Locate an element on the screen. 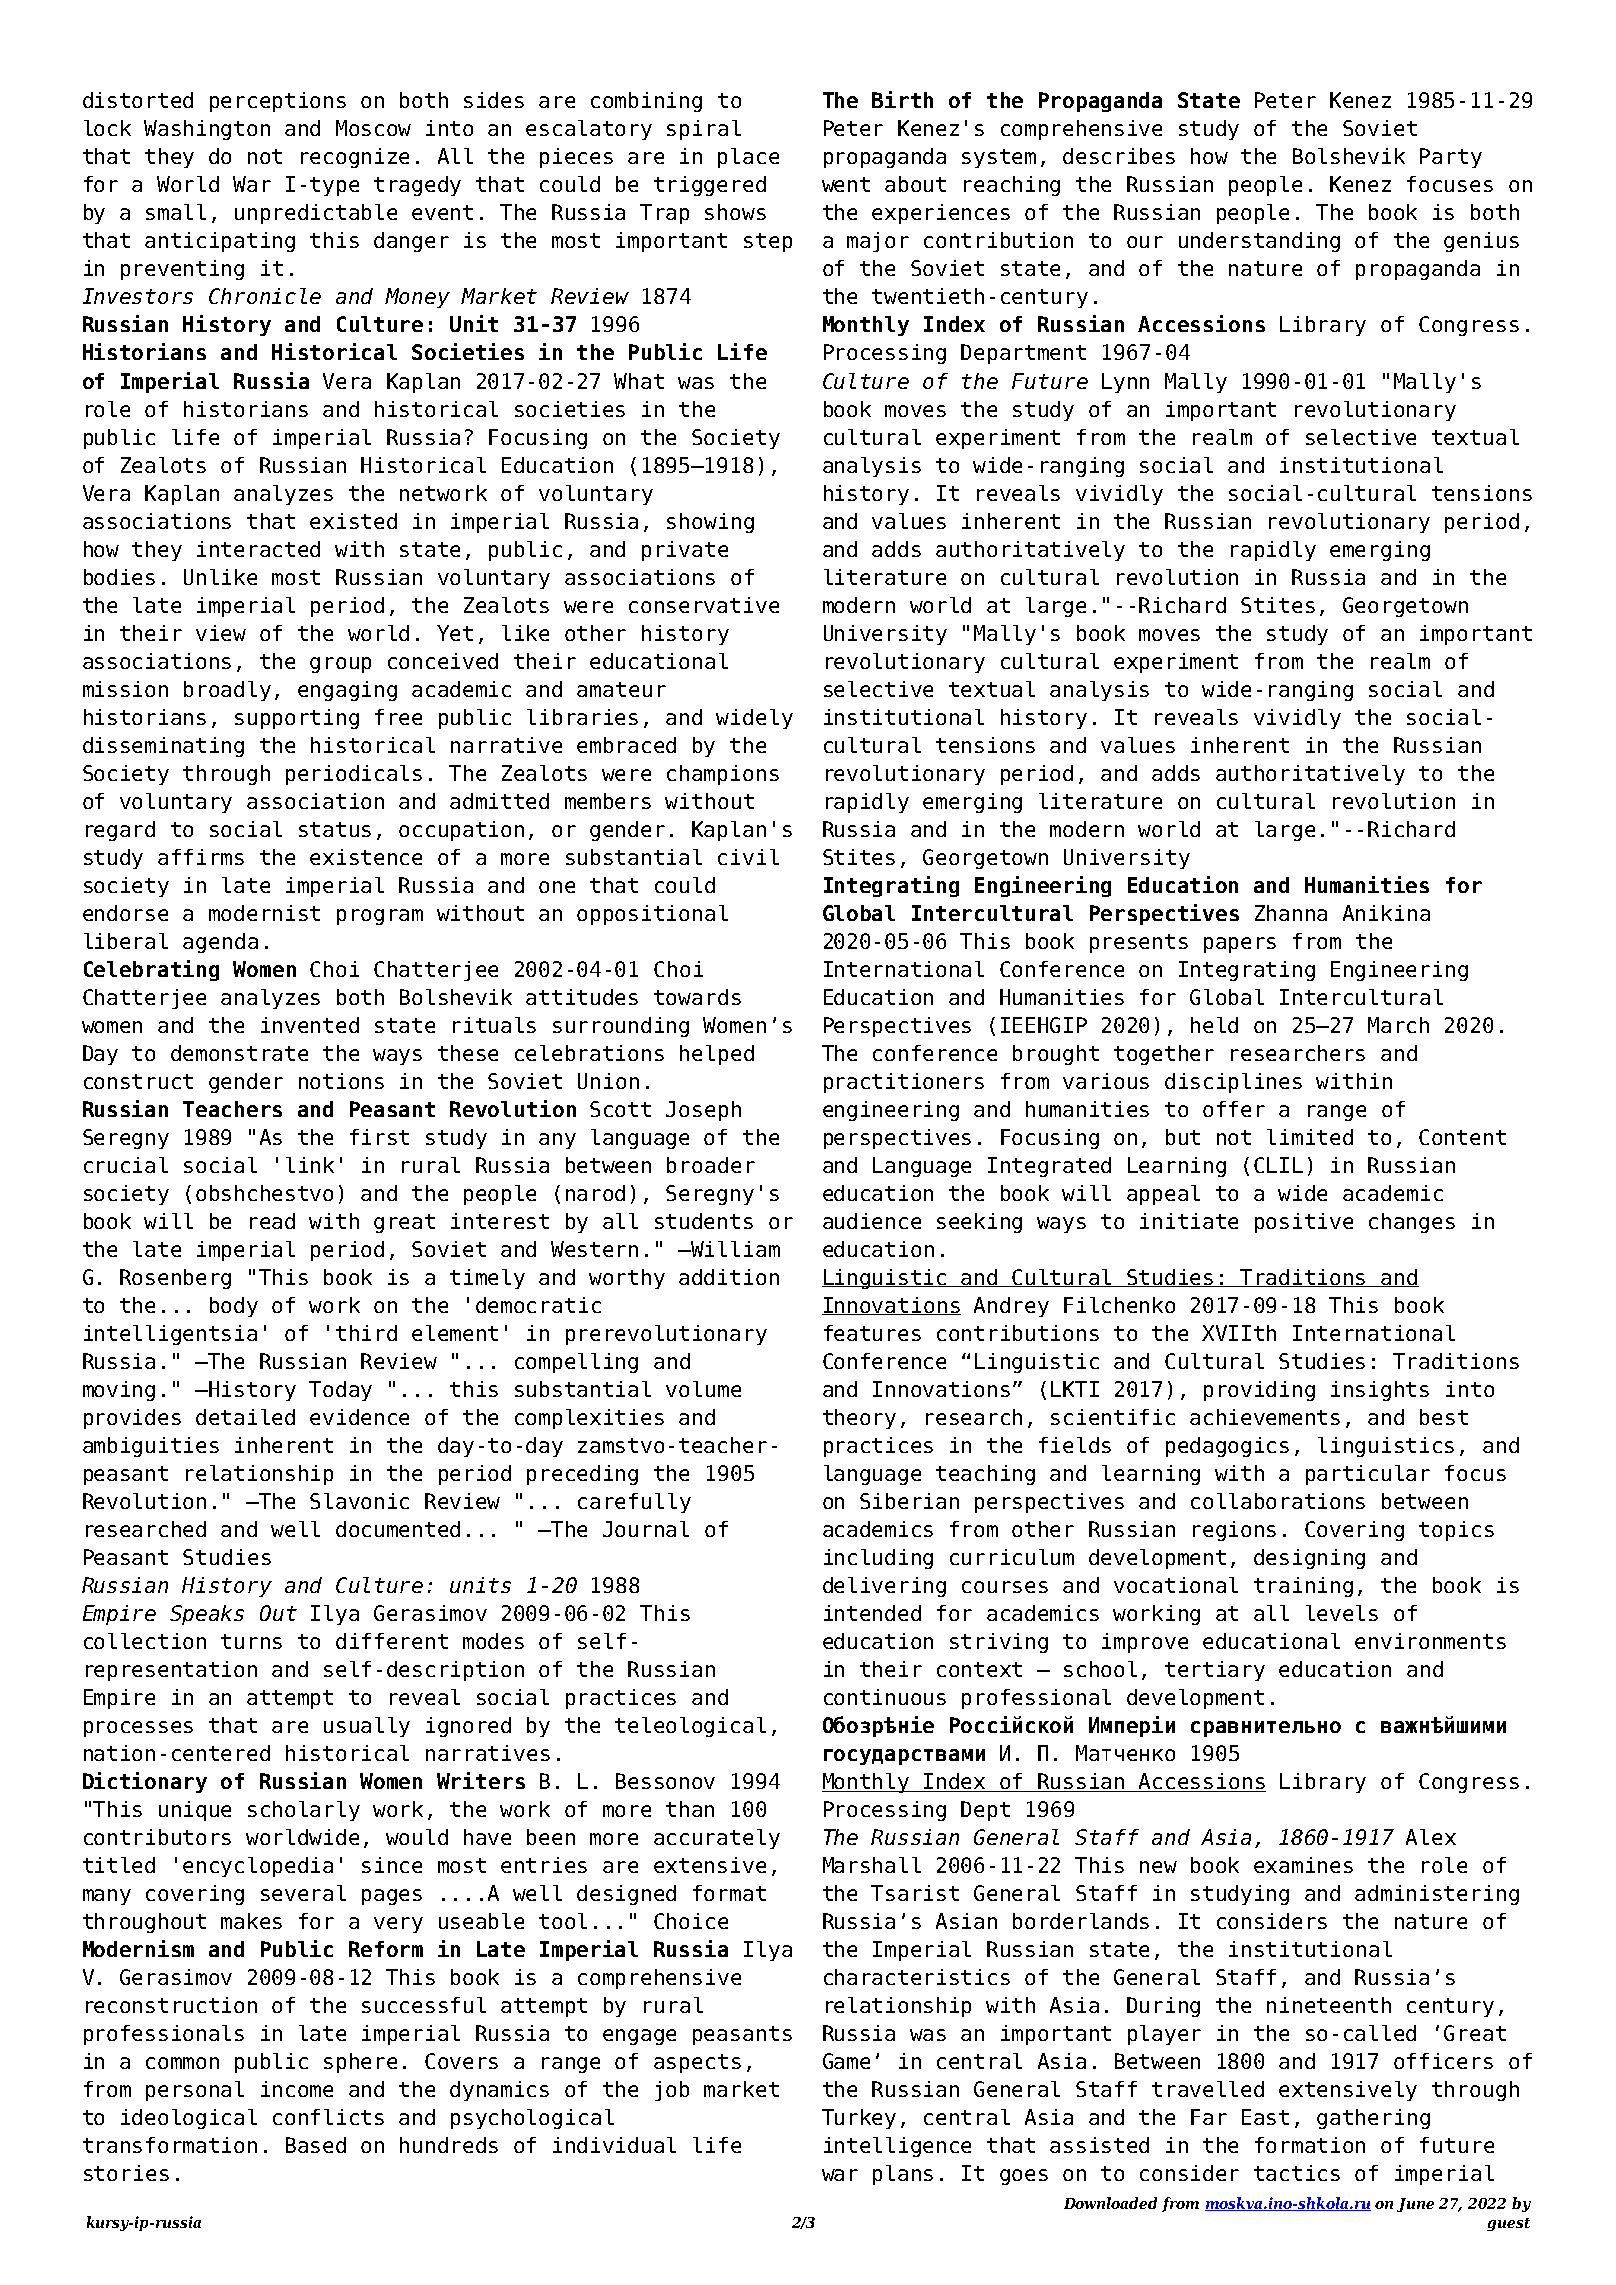 The width and height of the screenshot is (1616, 2285). place is located at coordinates (748, 158).
